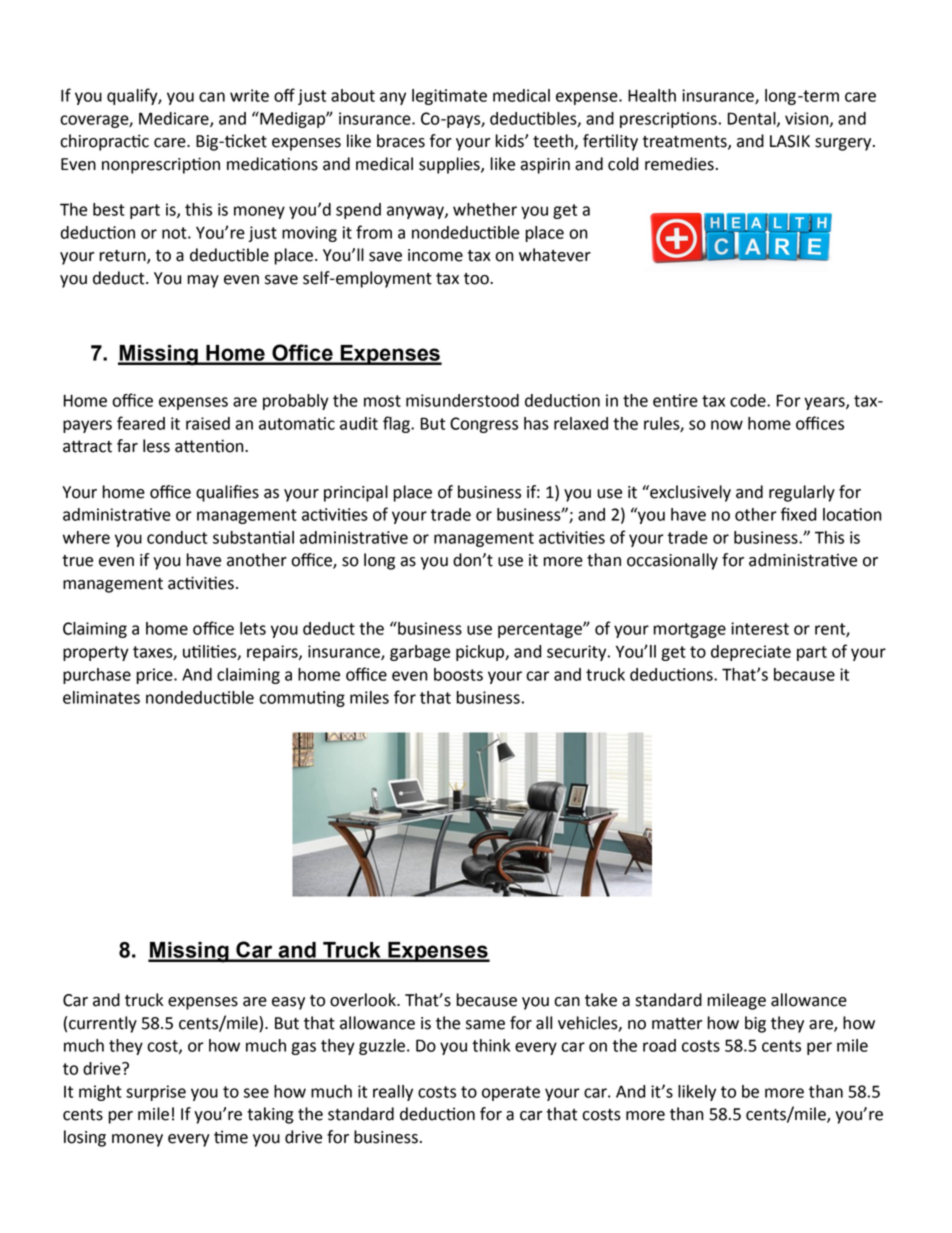 The width and height of the screenshot is (952, 1233). I want to click on raised, so click(208, 423).
